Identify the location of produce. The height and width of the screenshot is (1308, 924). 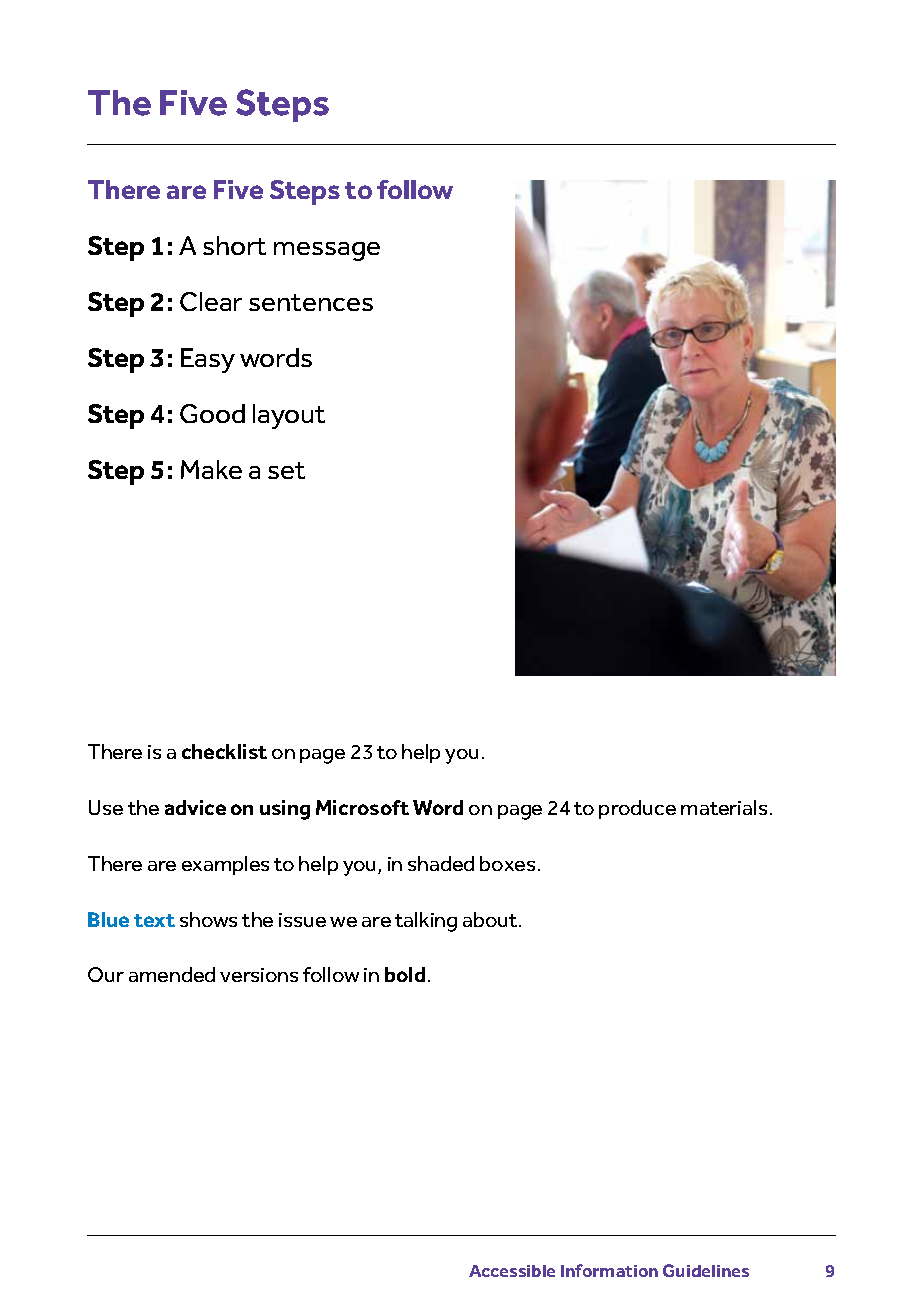
(637, 809).
